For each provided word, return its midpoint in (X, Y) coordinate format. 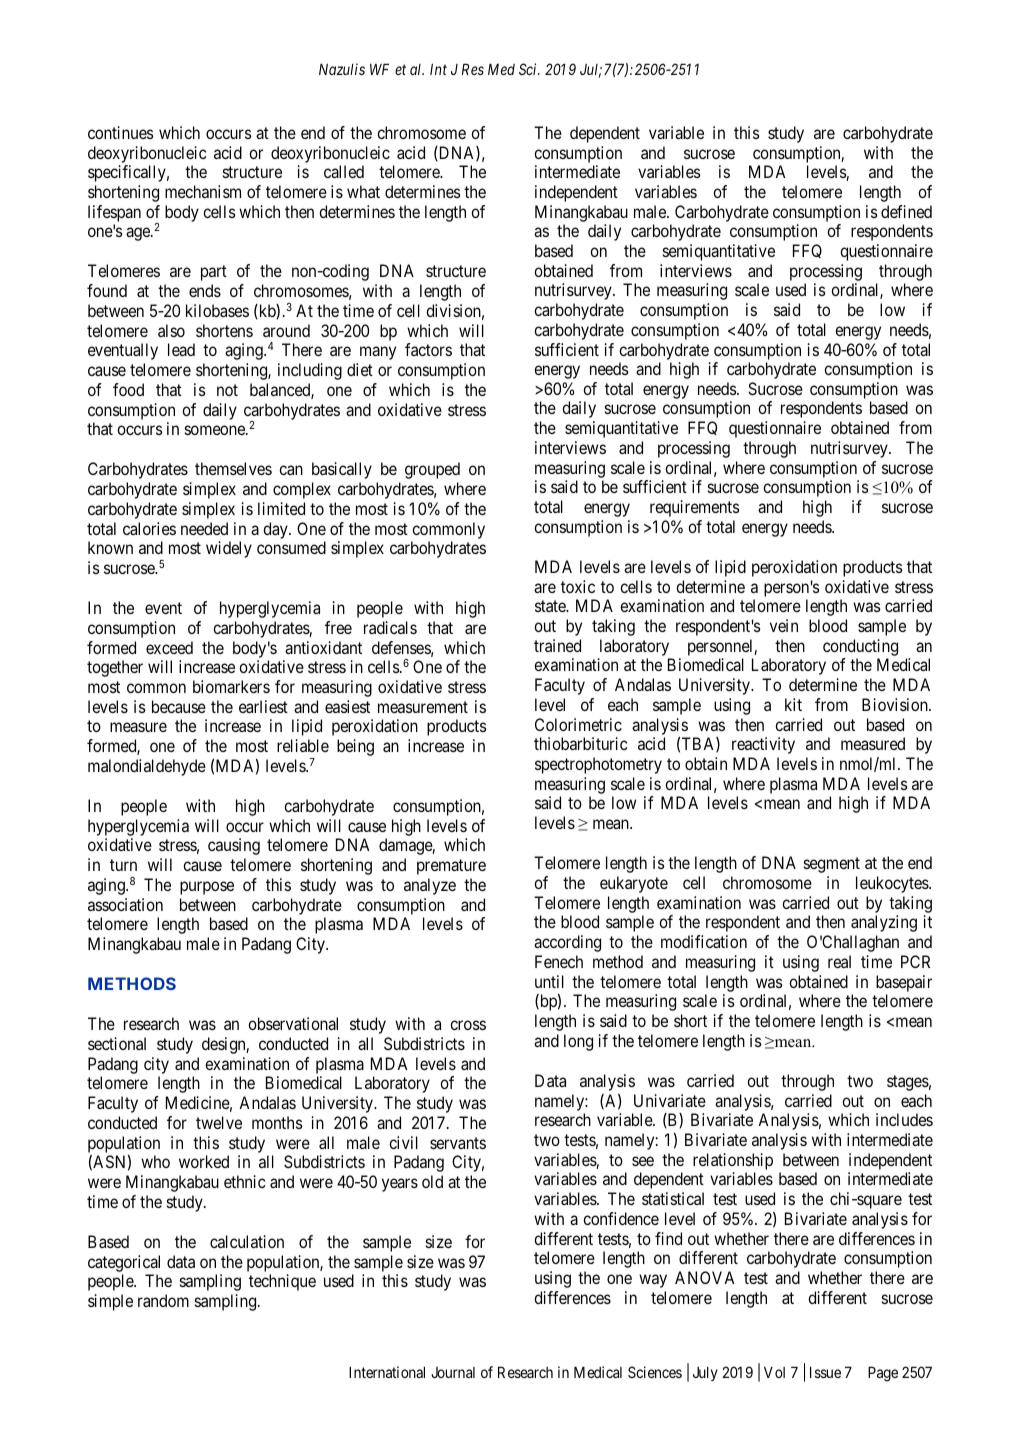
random (163, 1300)
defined (906, 211)
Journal (453, 1372)
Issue (825, 1372)
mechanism (203, 191)
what (363, 191)
